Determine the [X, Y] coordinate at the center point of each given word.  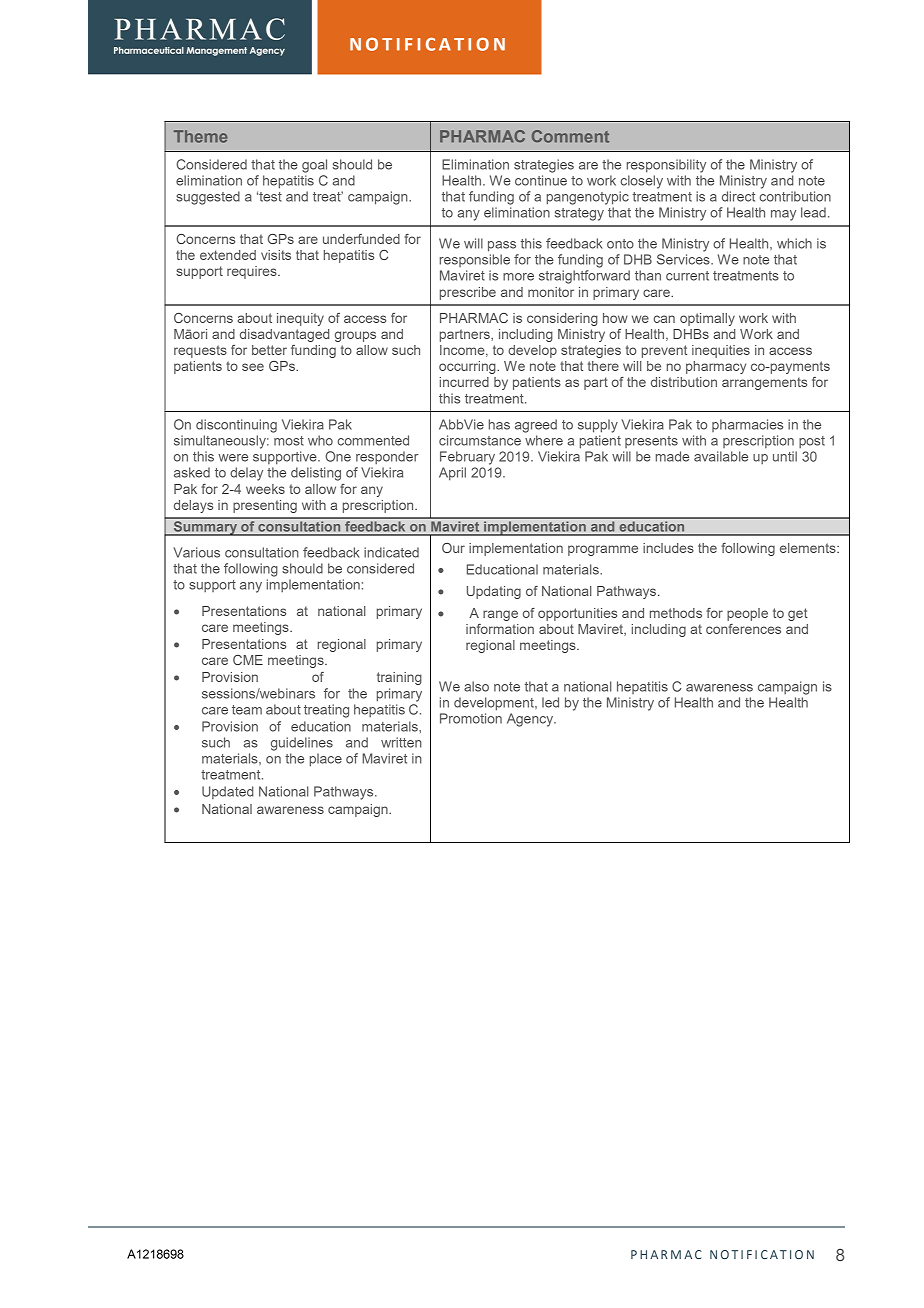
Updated [227, 792]
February [467, 458]
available [721, 456]
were [233, 458]
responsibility [666, 166]
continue [541, 180]
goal [314, 166]
